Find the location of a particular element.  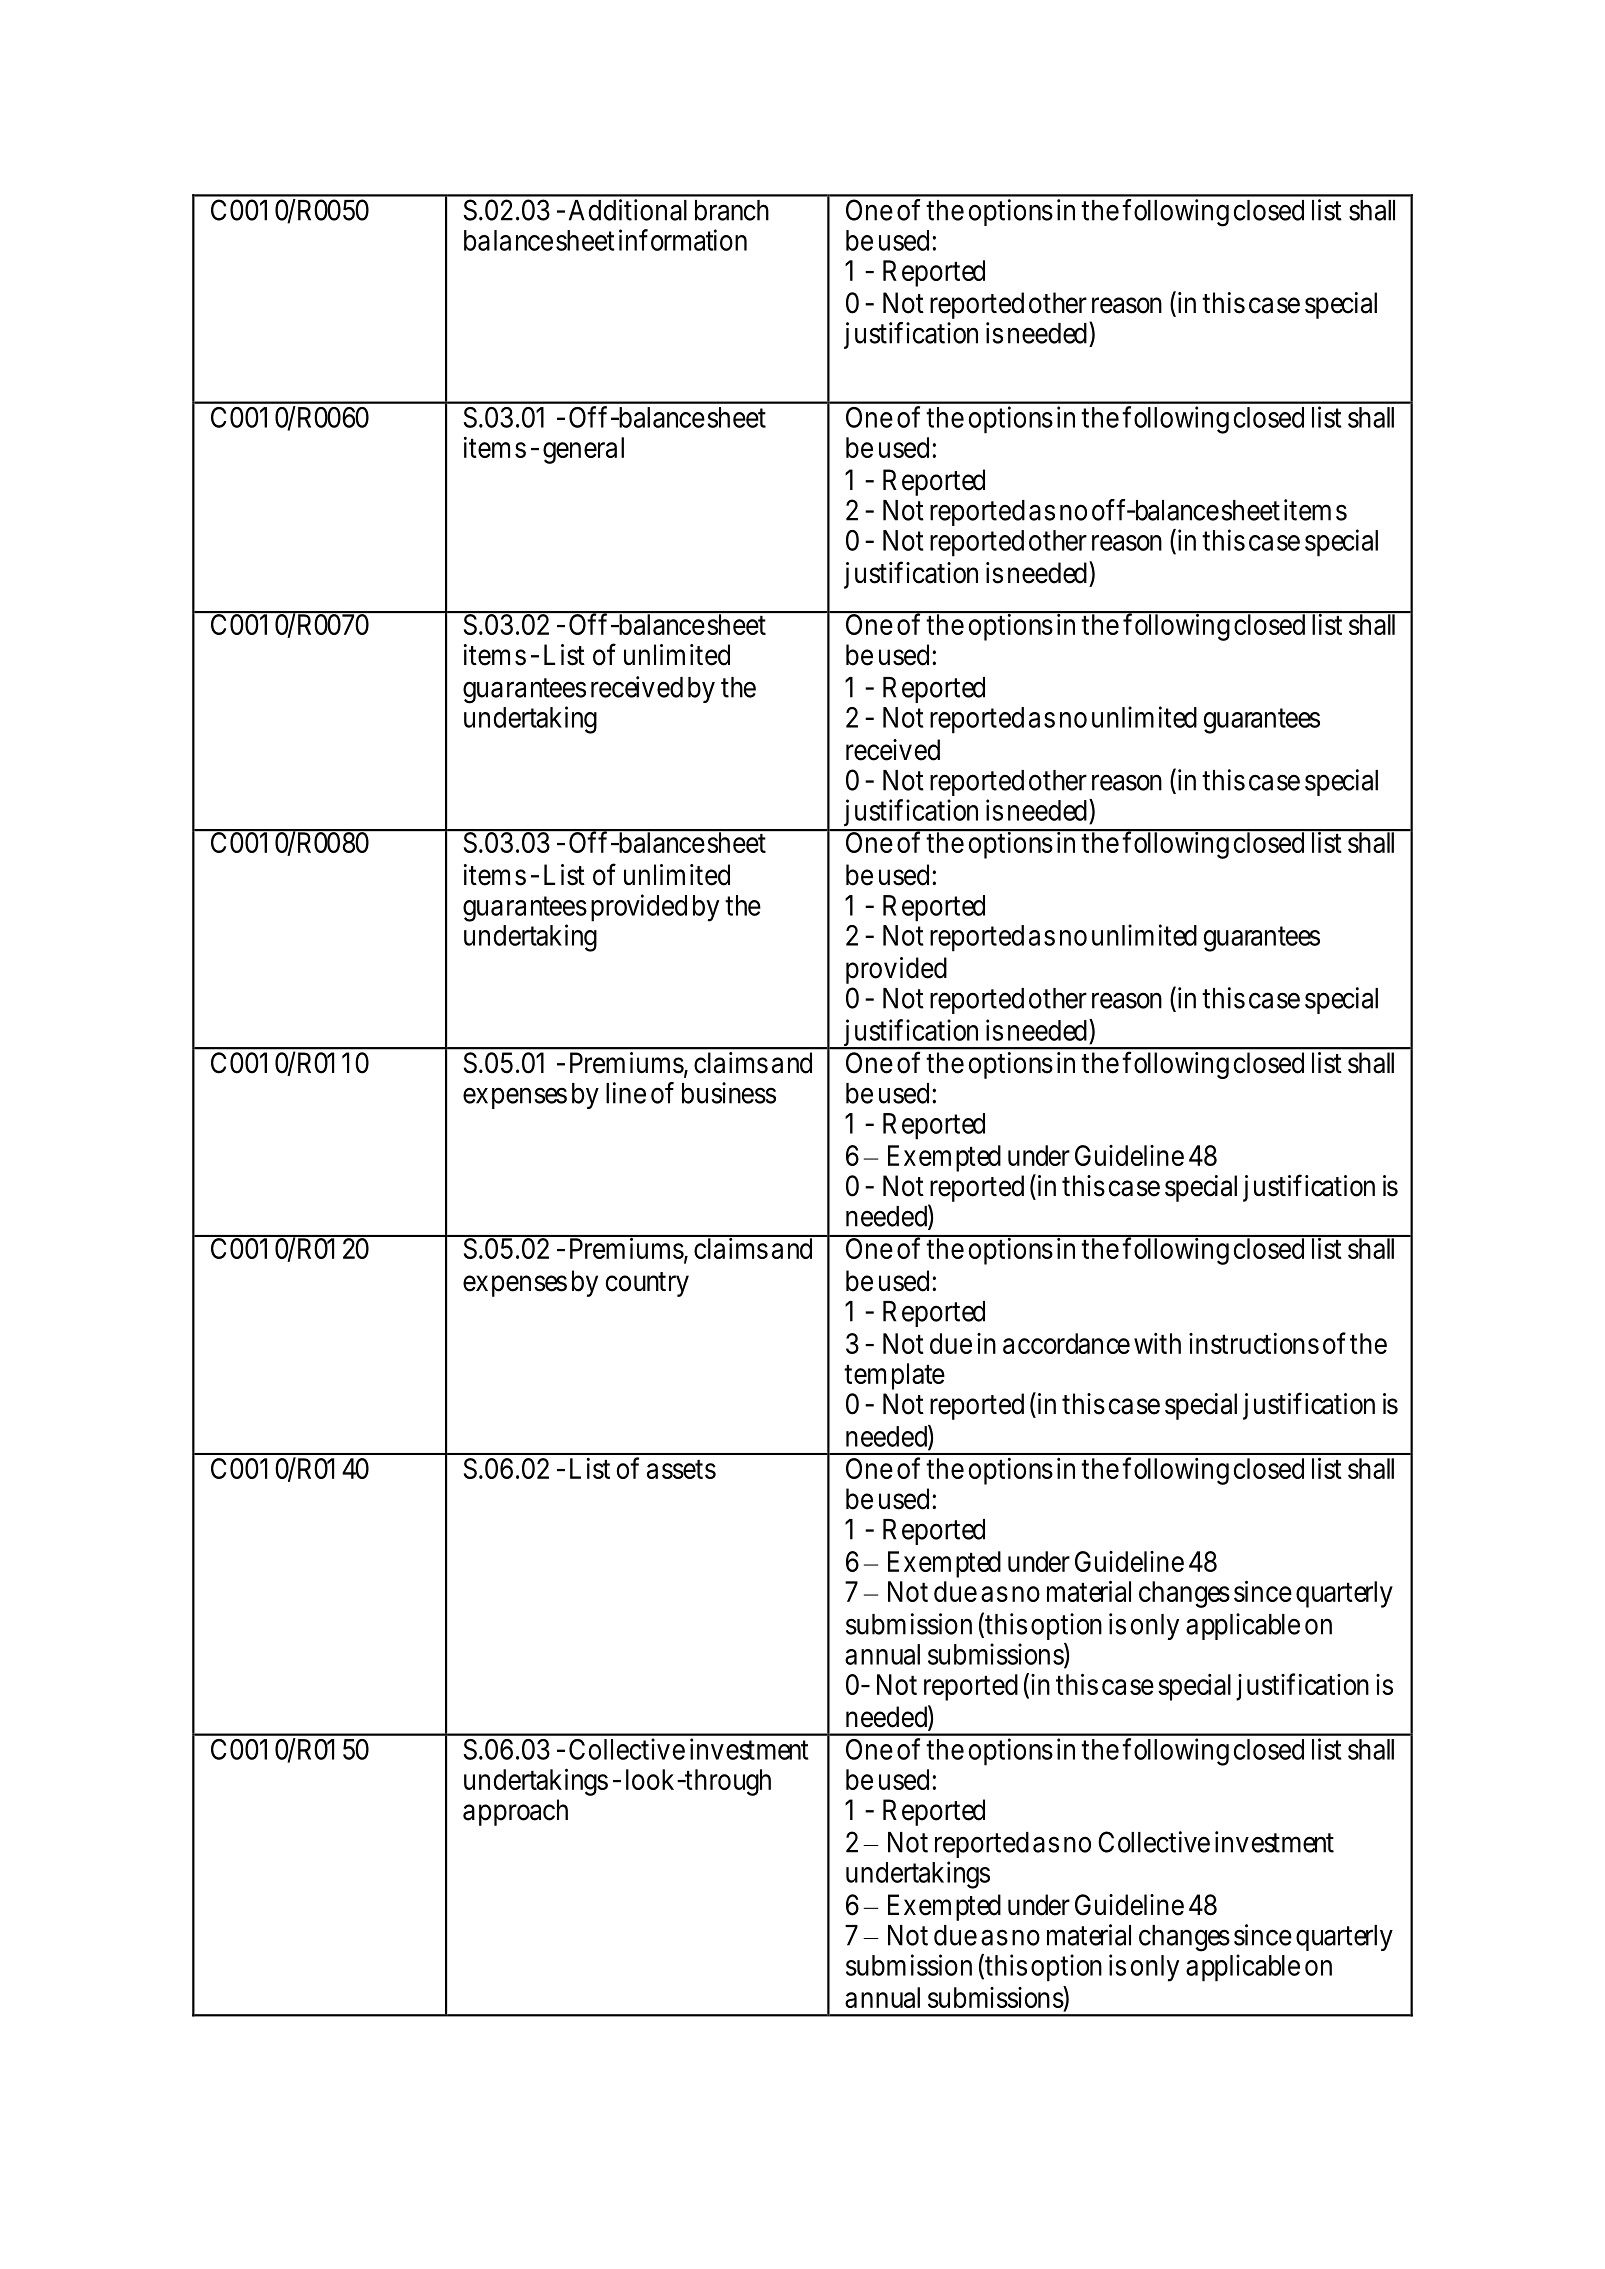

information is located at coordinates (683, 240).
